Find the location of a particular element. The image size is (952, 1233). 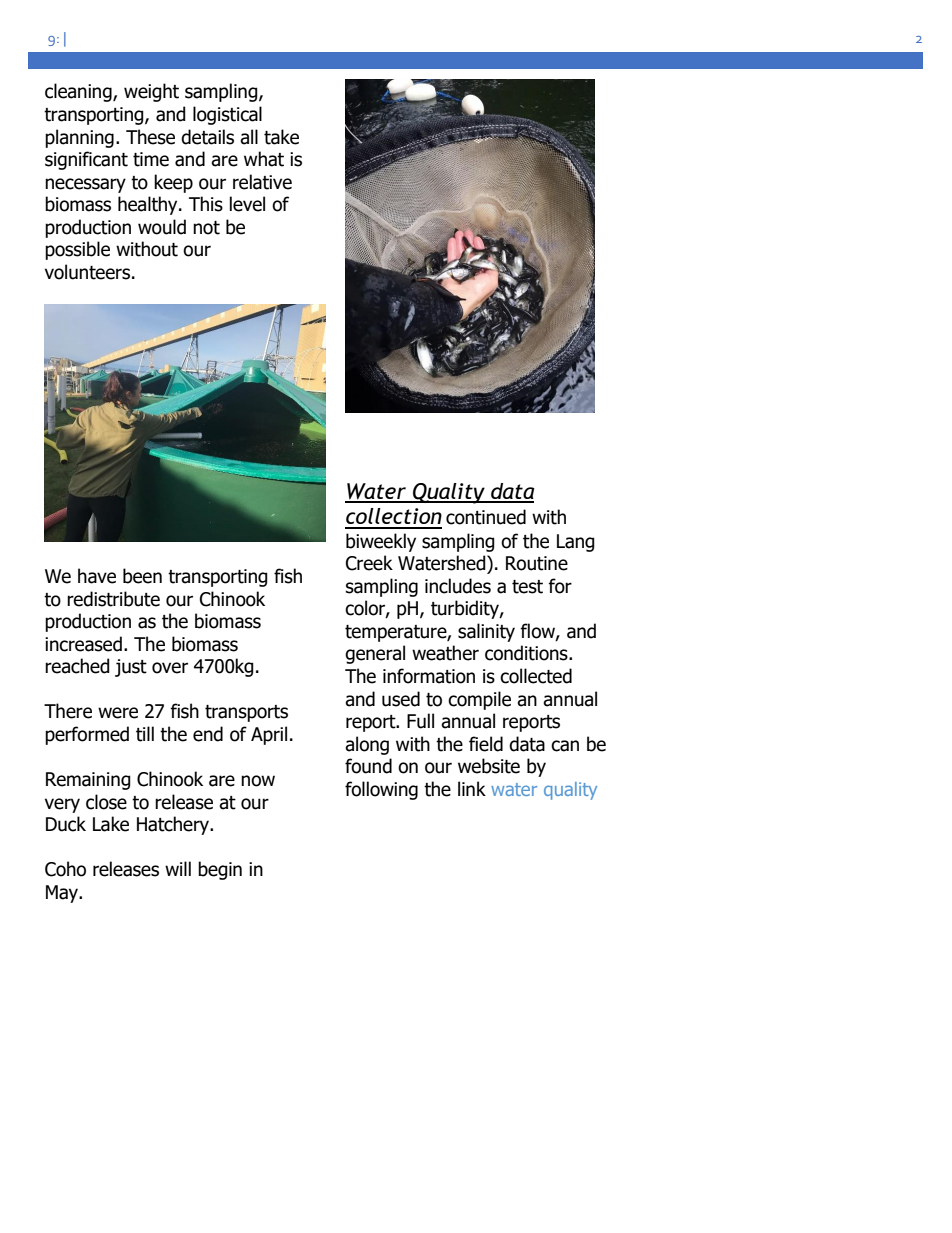

redistribute is located at coordinates (113, 599).
